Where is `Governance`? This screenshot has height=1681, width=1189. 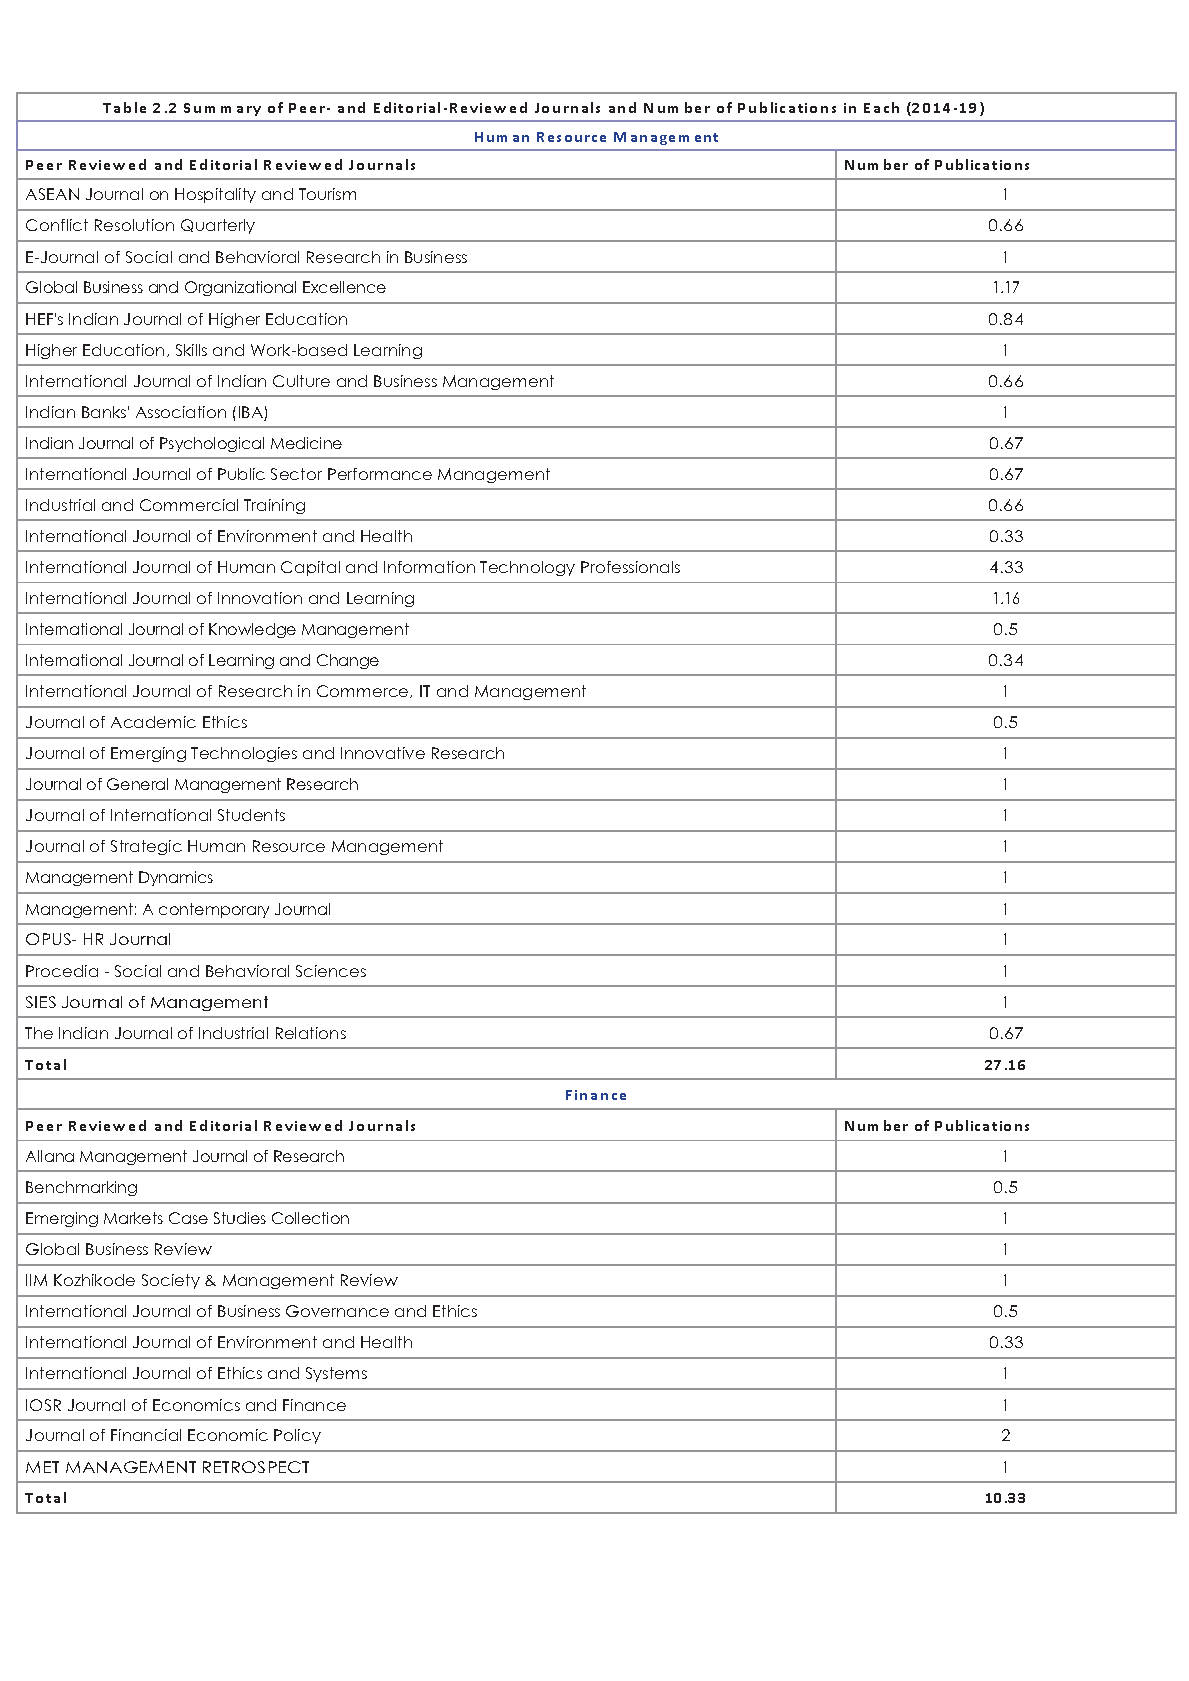
Governance is located at coordinates (337, 1311).
